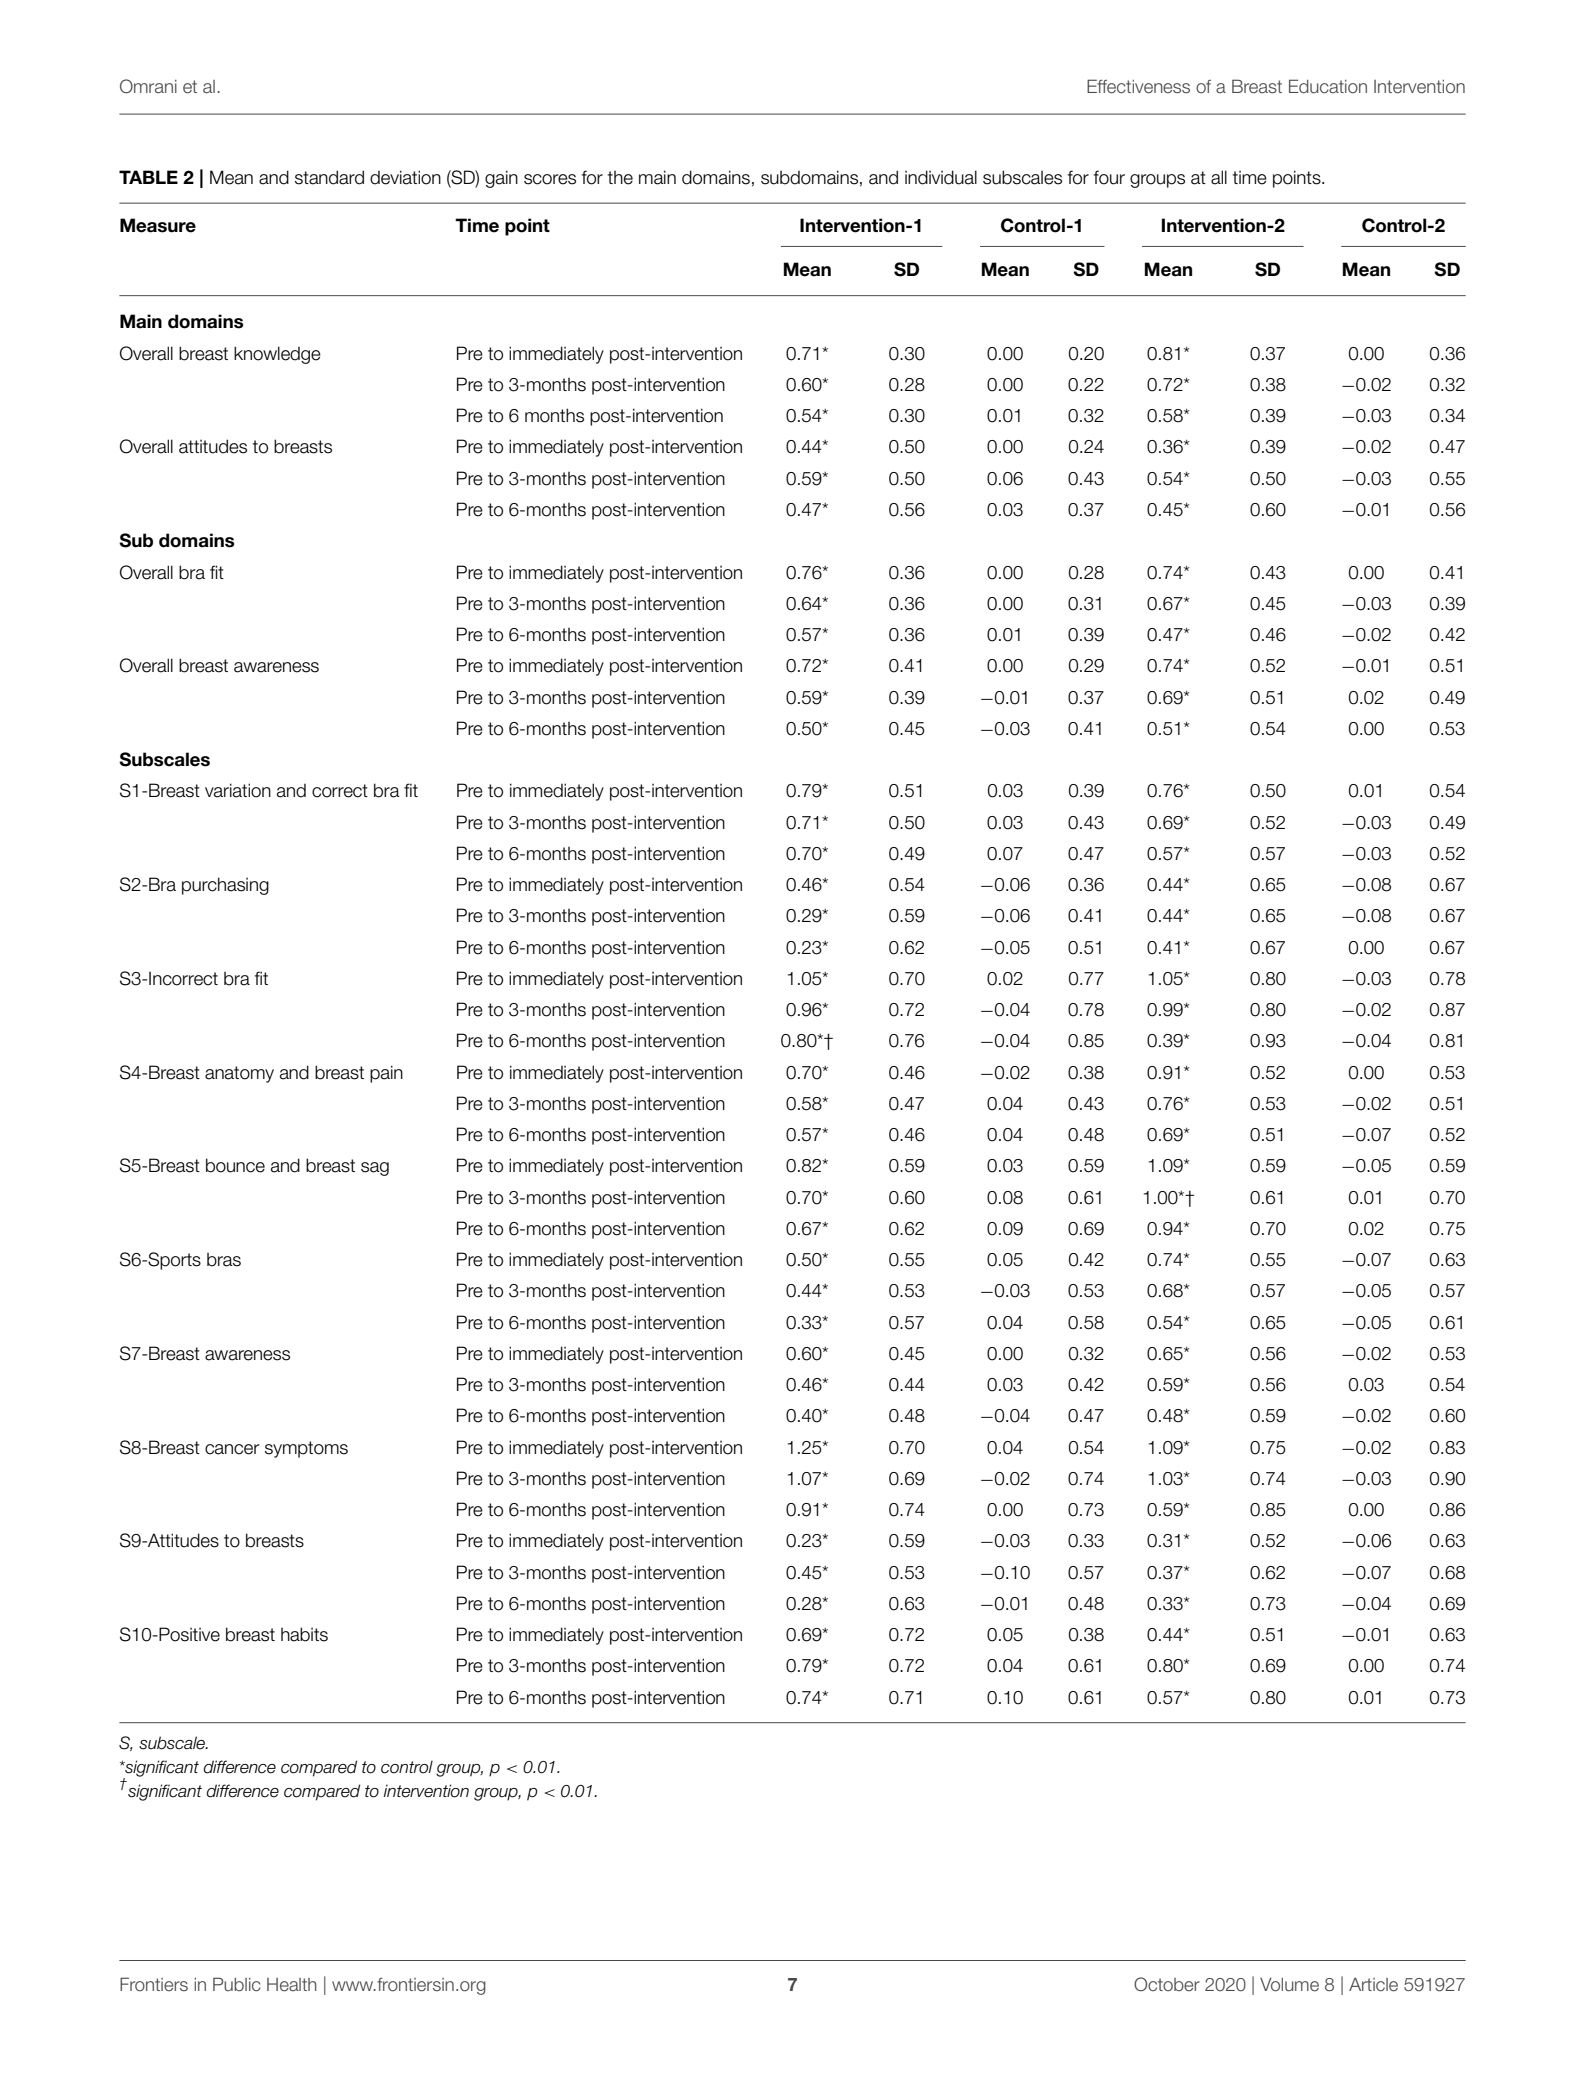 The height and width of the document is (2076, 1585). What do you see at coordinates (292, 1985) in the document?
I see `Health` at bounding box center [292, 1985].
